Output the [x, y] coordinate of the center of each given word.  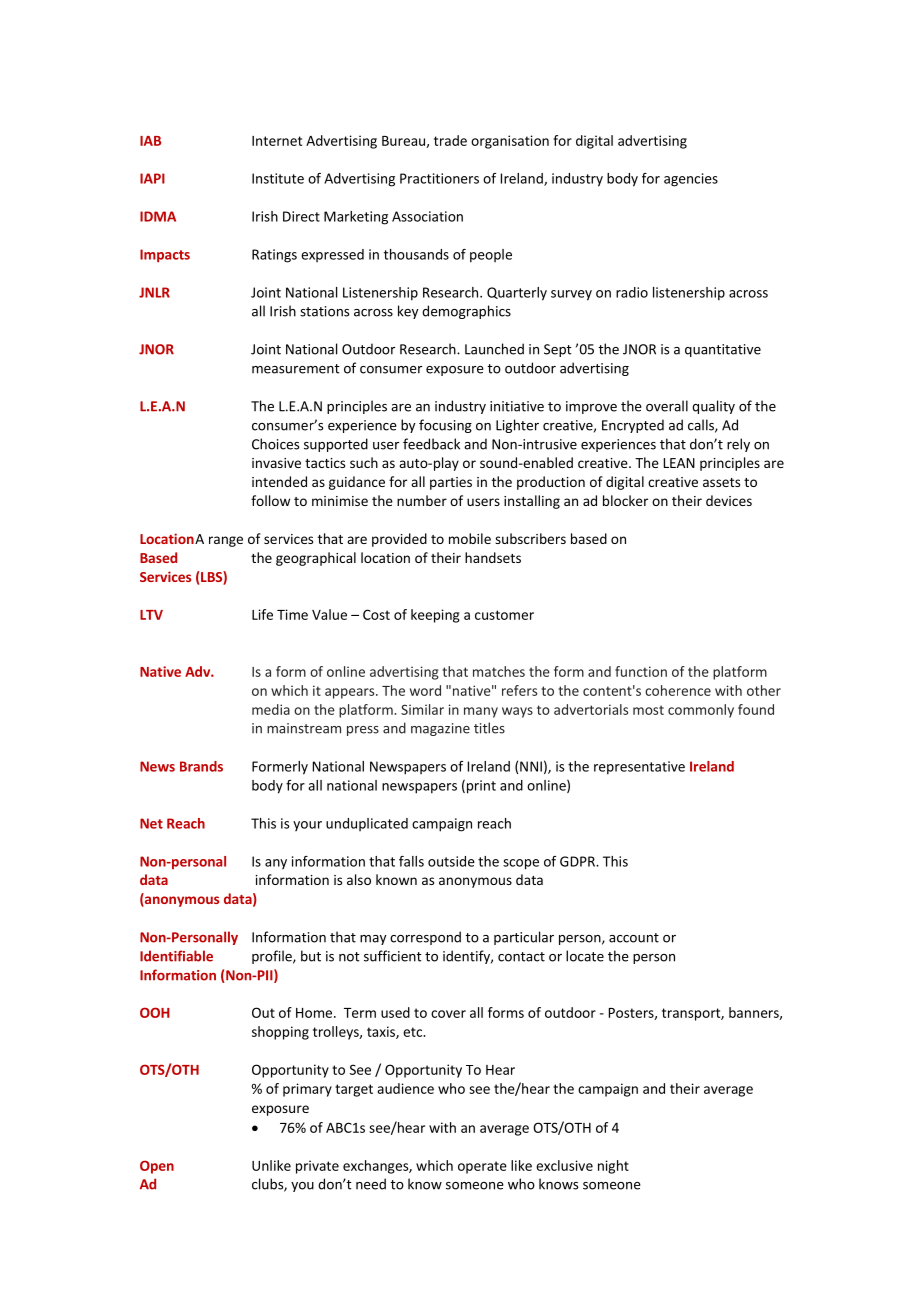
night [613, 1167]
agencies [691, 180]
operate [482, 1167]
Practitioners [439, 178]
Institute [278, 178]
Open [157, 1167]
